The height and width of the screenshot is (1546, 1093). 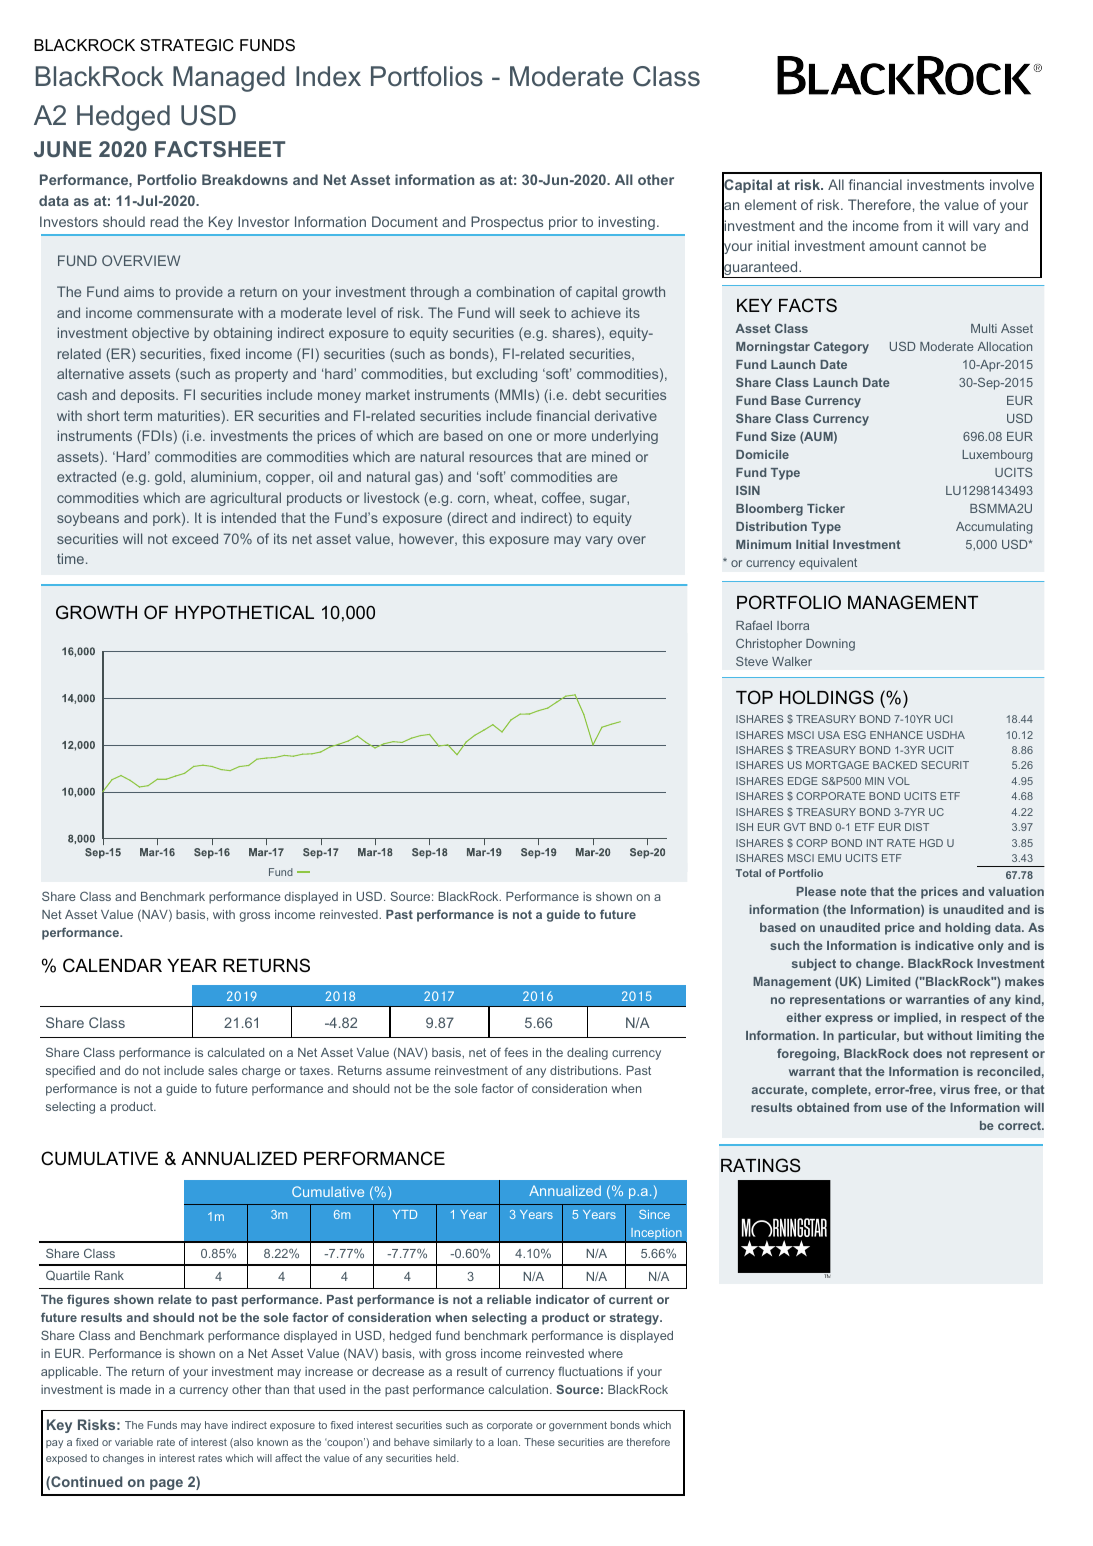 I want to click on exceed, so click(x=195, y=538).
